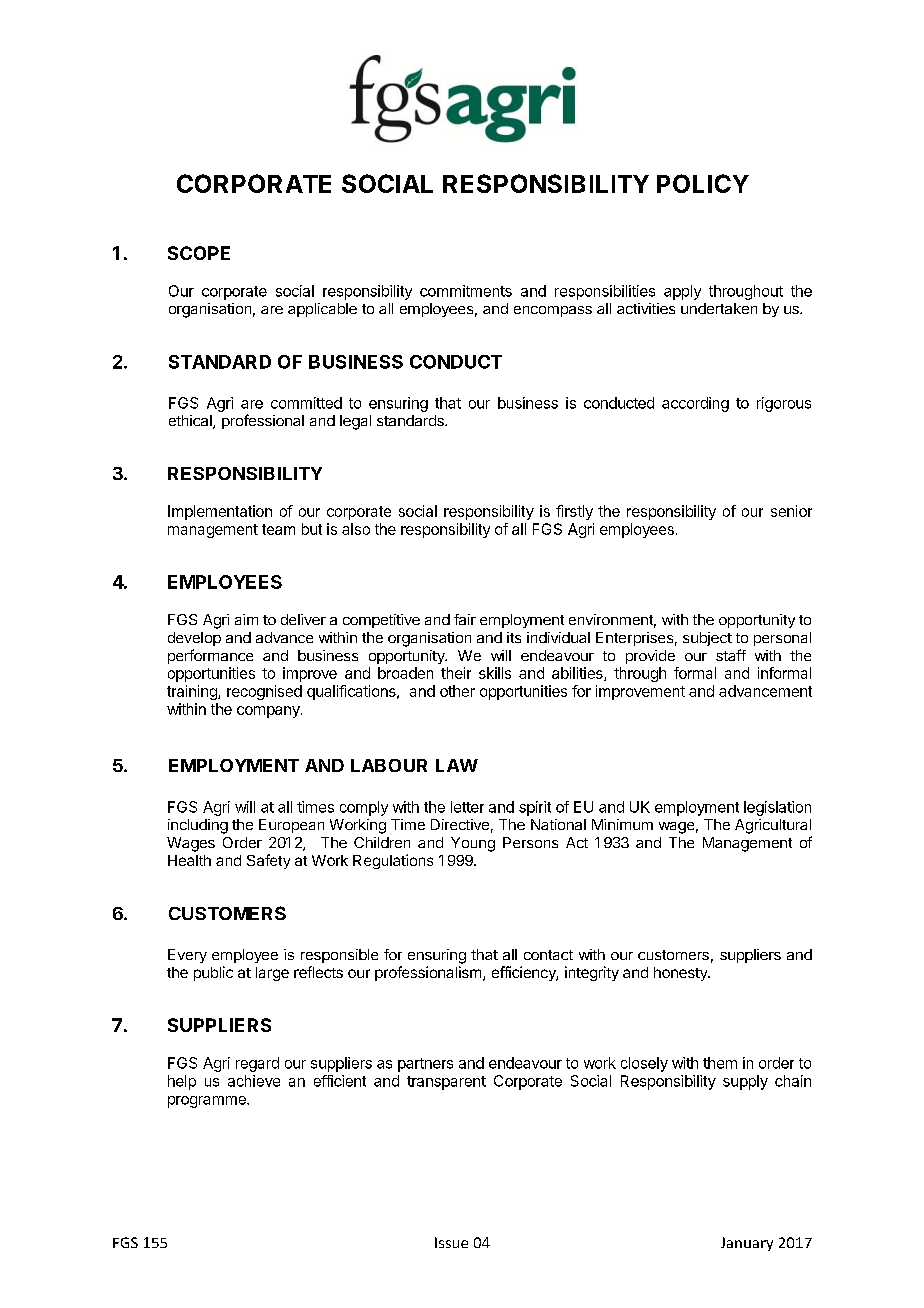 This image has width=924, height=1308. Describe the element at coordinates (451, 1242) in the image. I see `Issue` at that location.
